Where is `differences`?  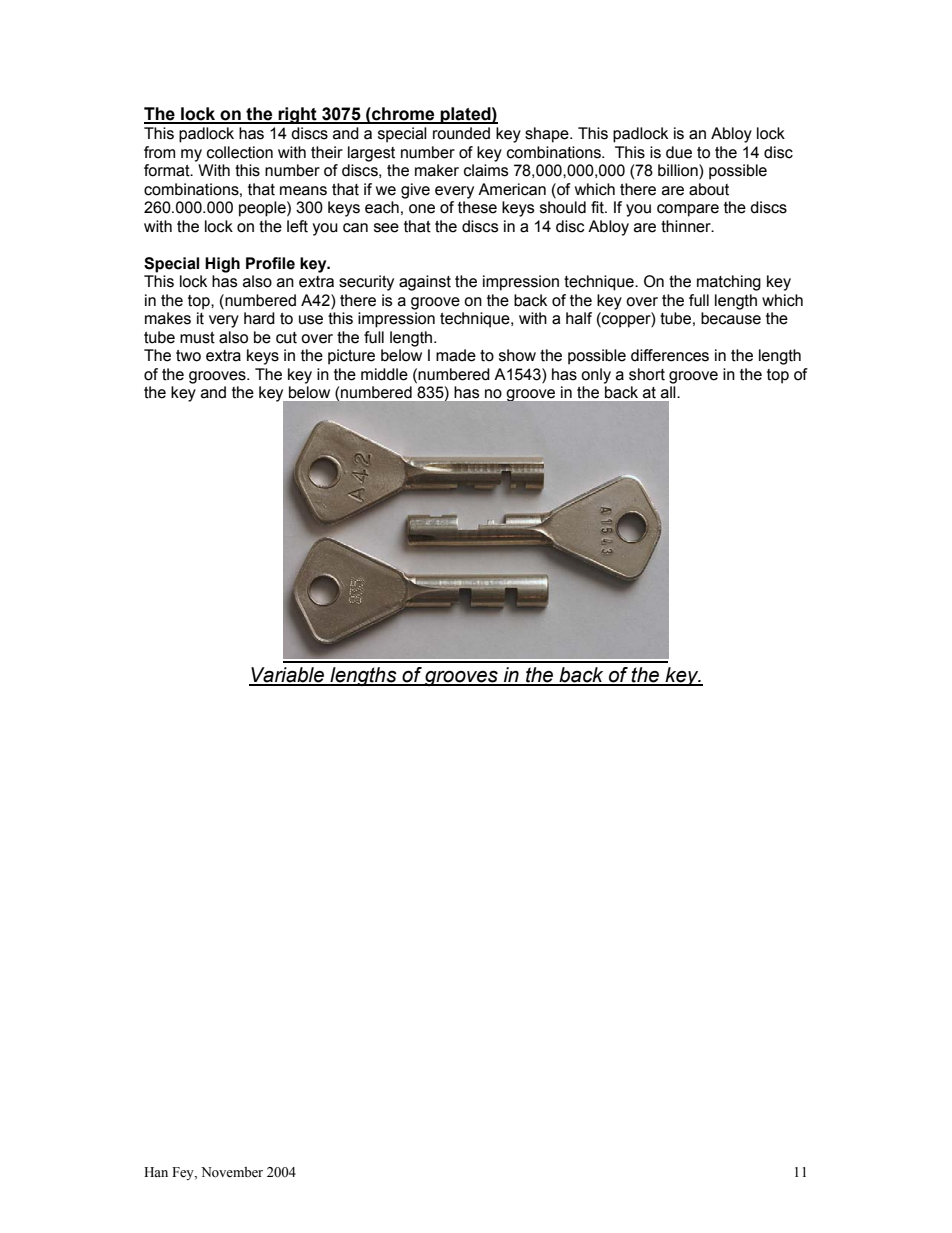
differences is located at coordinates (670, 355).
